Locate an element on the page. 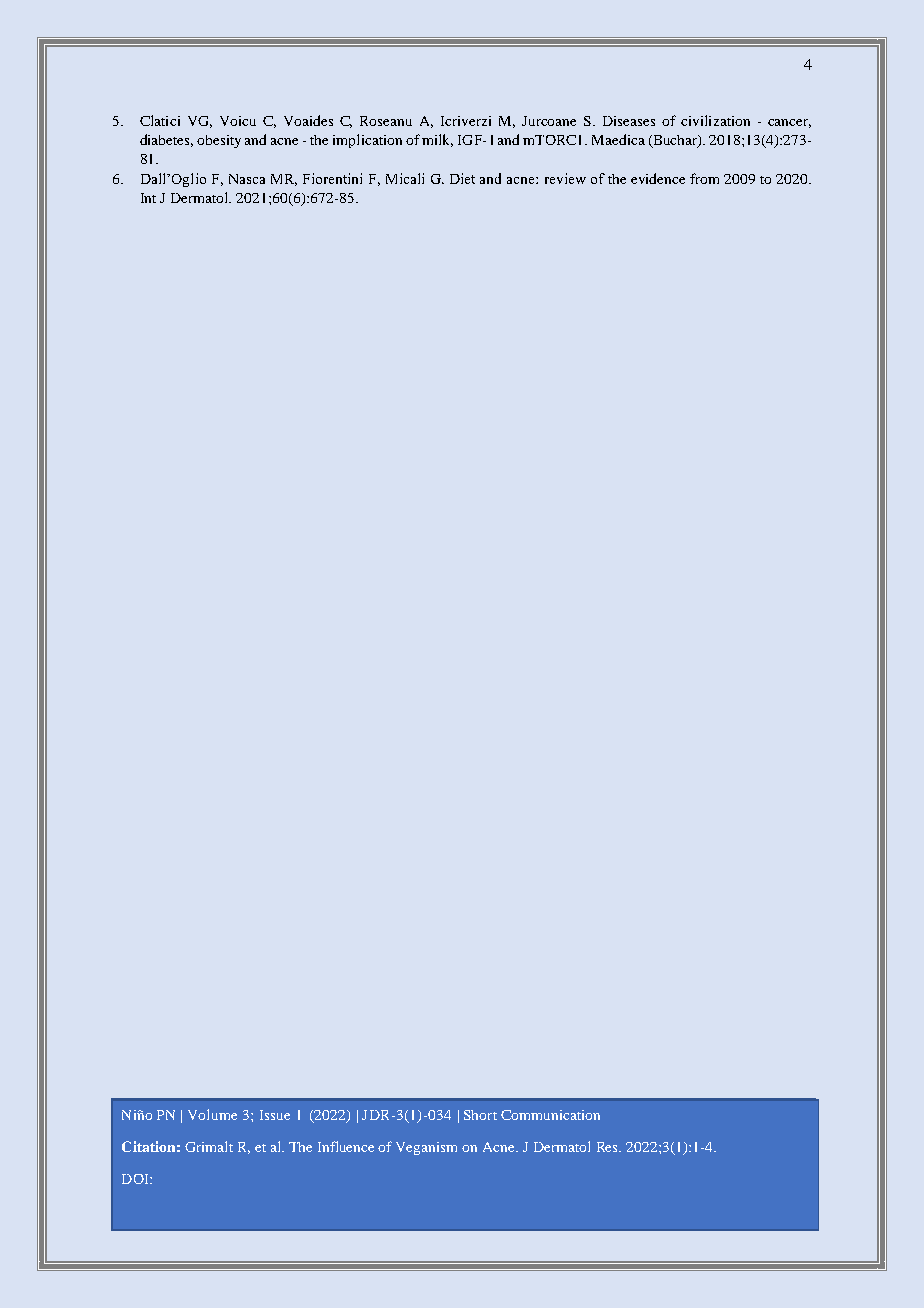 The image size is (924, 1308). evidence is located at coordinates (658, 178).
